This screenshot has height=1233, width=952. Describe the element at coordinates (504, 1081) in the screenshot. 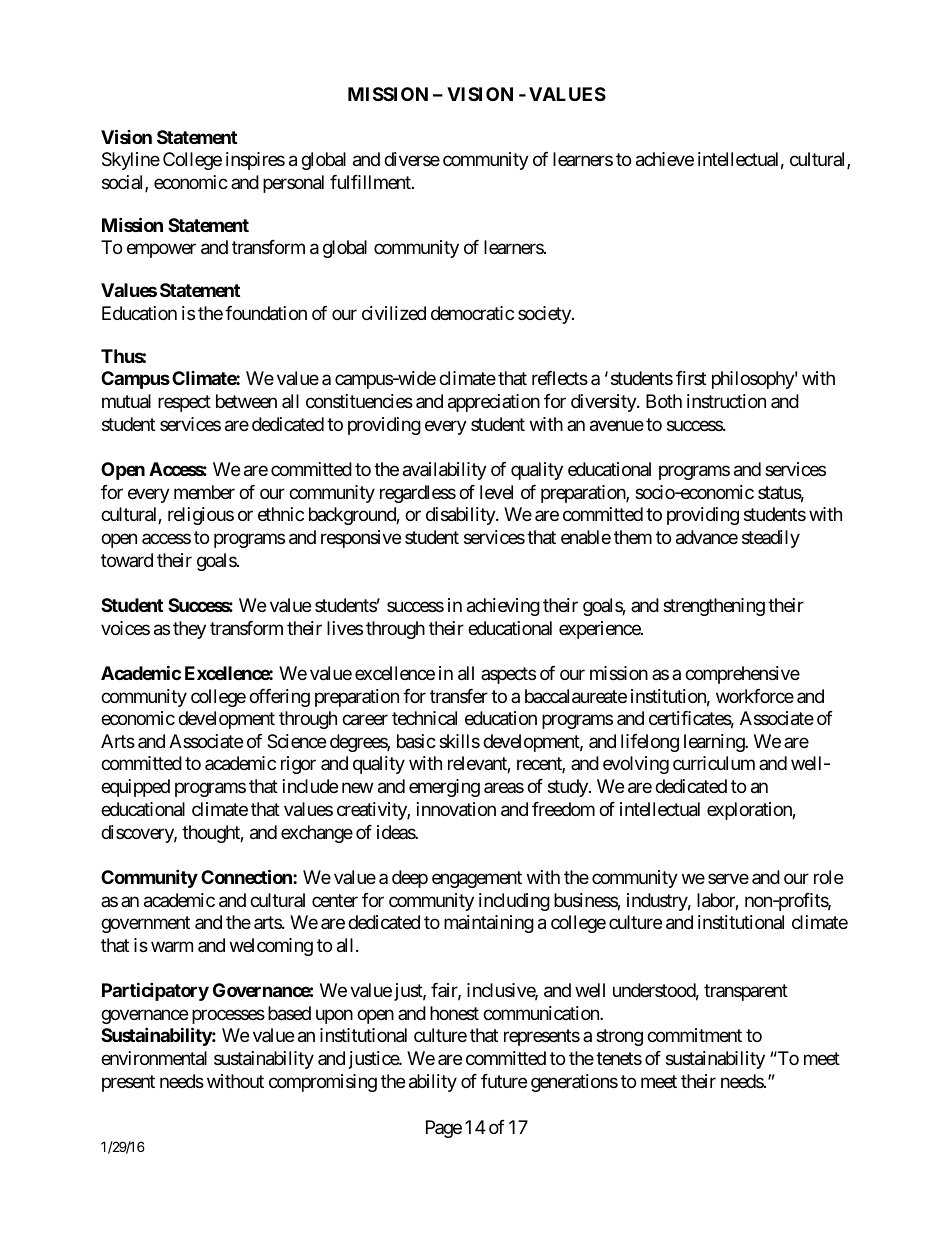

I see `future` at that location.
